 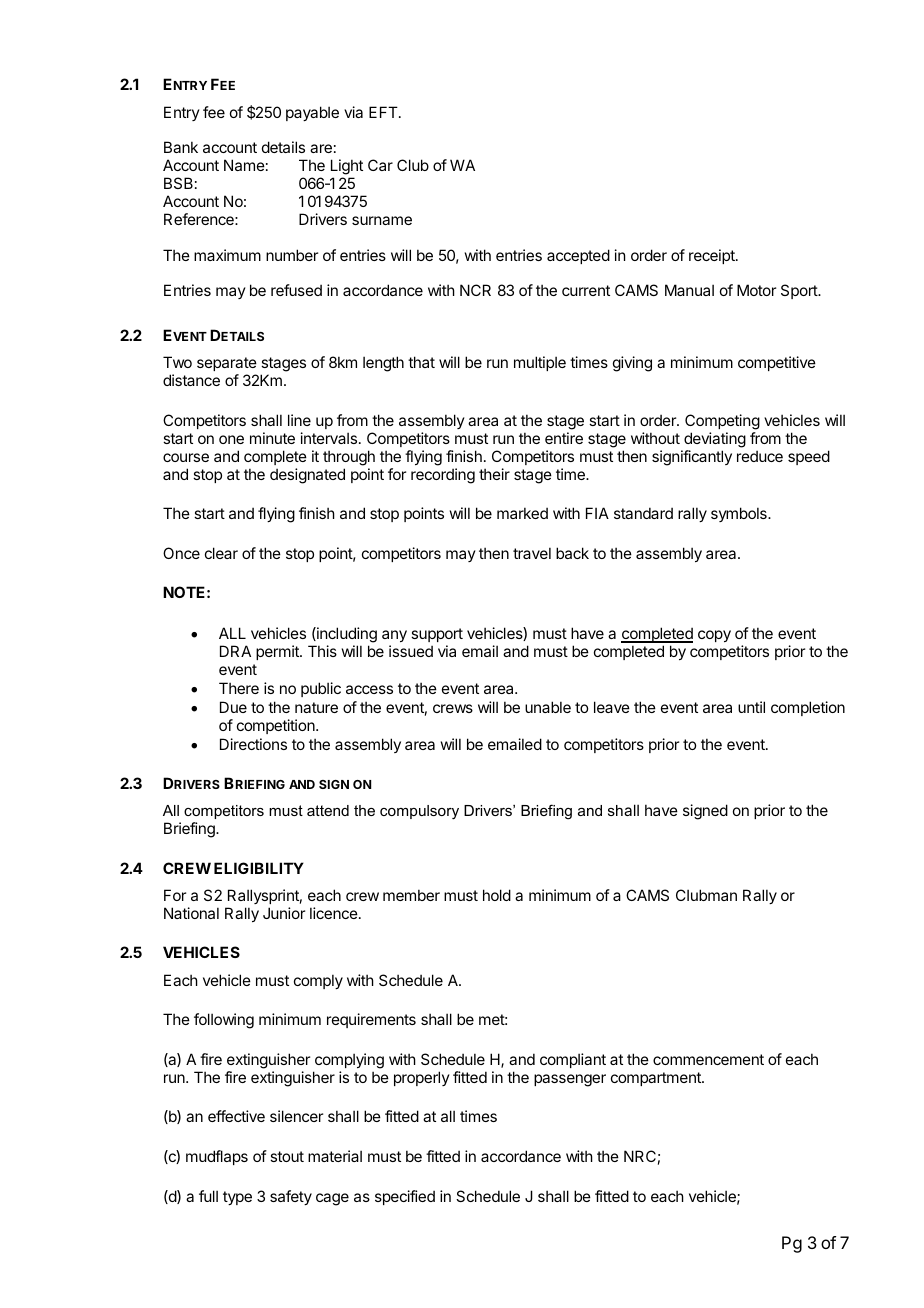 What do you see at coordinates (287, 1156) in the screenshot?
I see `stout` at bounding box center [287, 1156].
